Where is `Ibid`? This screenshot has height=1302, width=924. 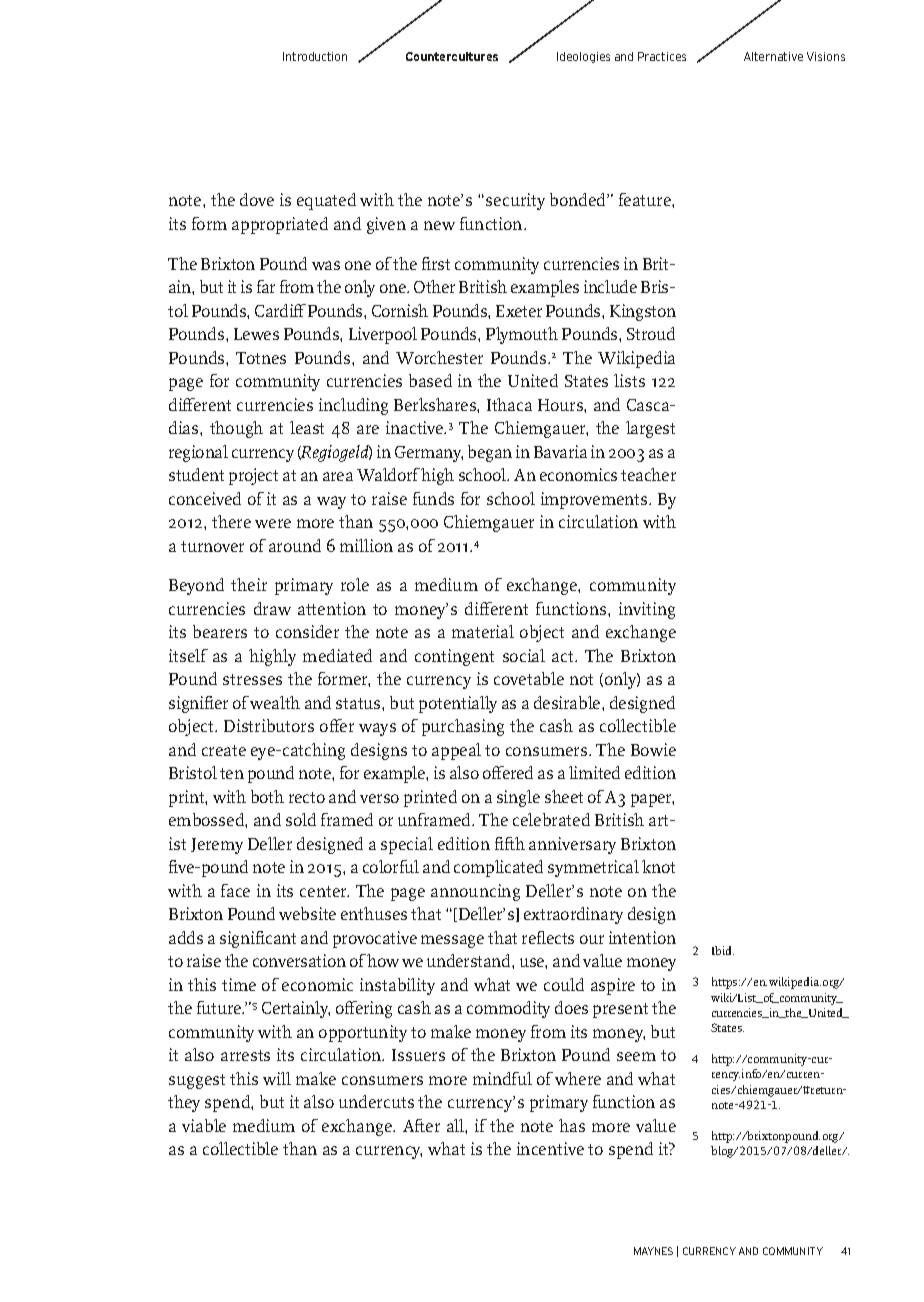
Ibid is located at coordinates (723, 950).
